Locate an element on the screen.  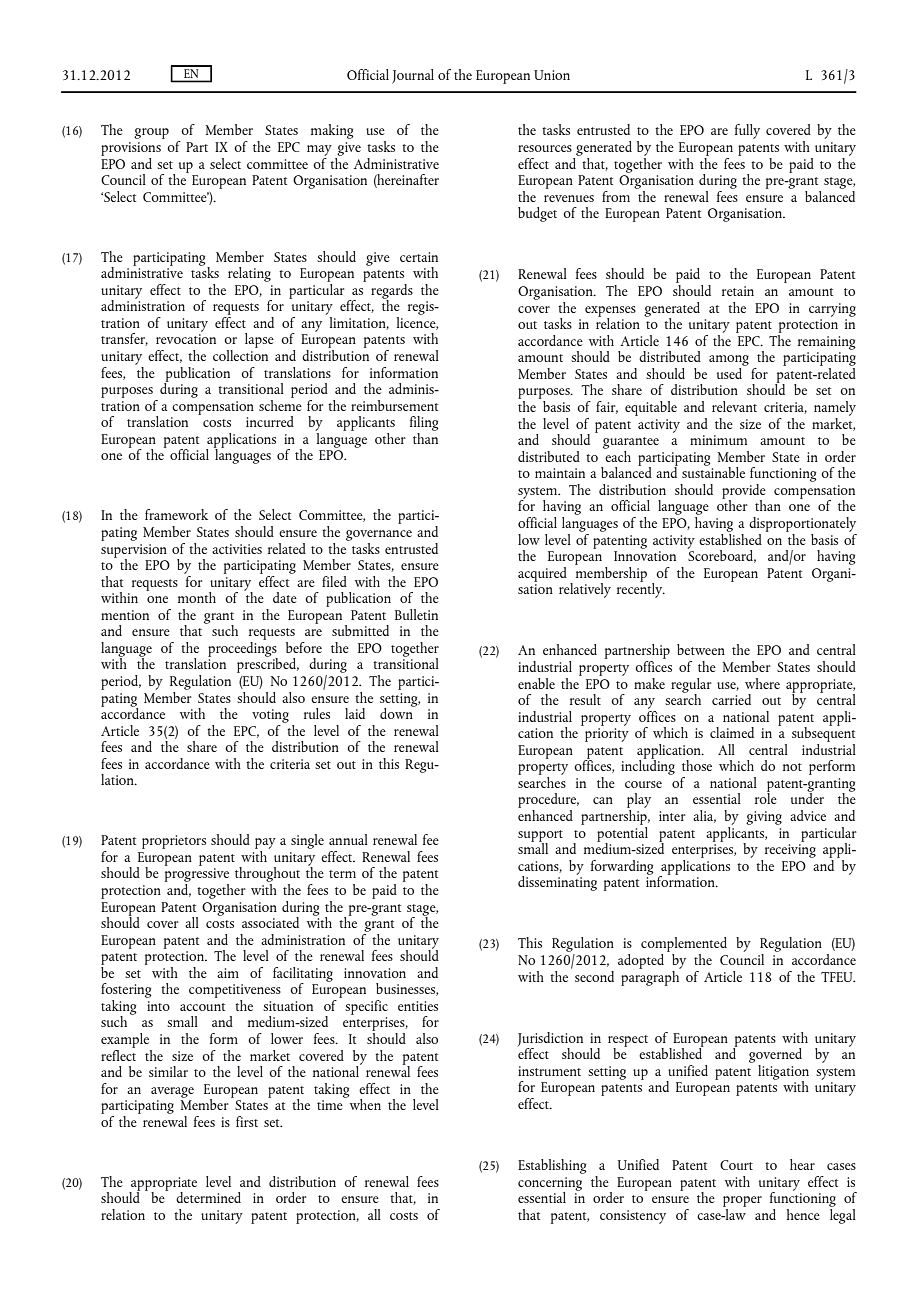
enable is located at coordinates (536, 683).
